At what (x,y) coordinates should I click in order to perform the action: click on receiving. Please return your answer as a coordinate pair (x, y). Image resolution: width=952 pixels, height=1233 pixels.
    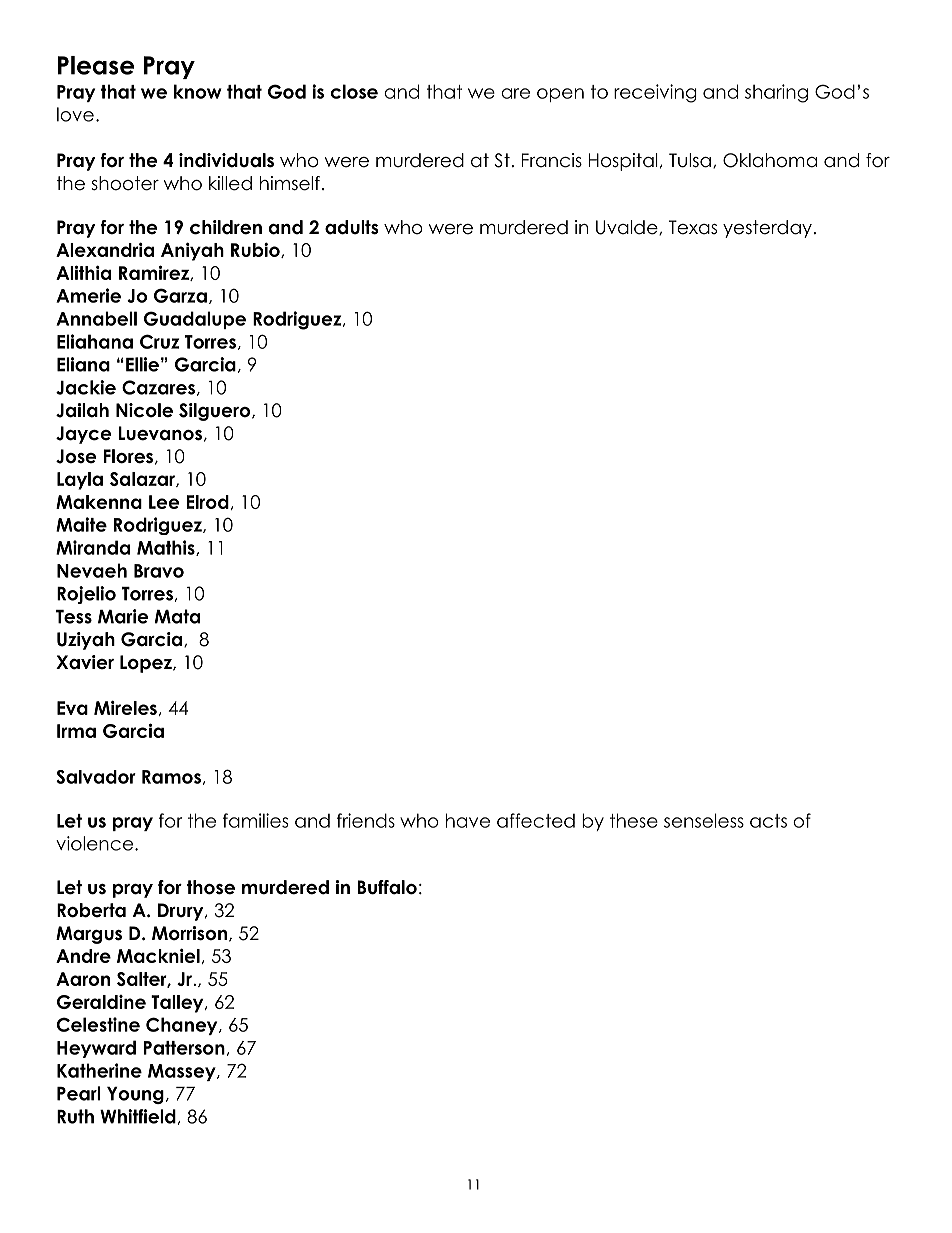
    Looking at the image, I should click on (655, 93).
